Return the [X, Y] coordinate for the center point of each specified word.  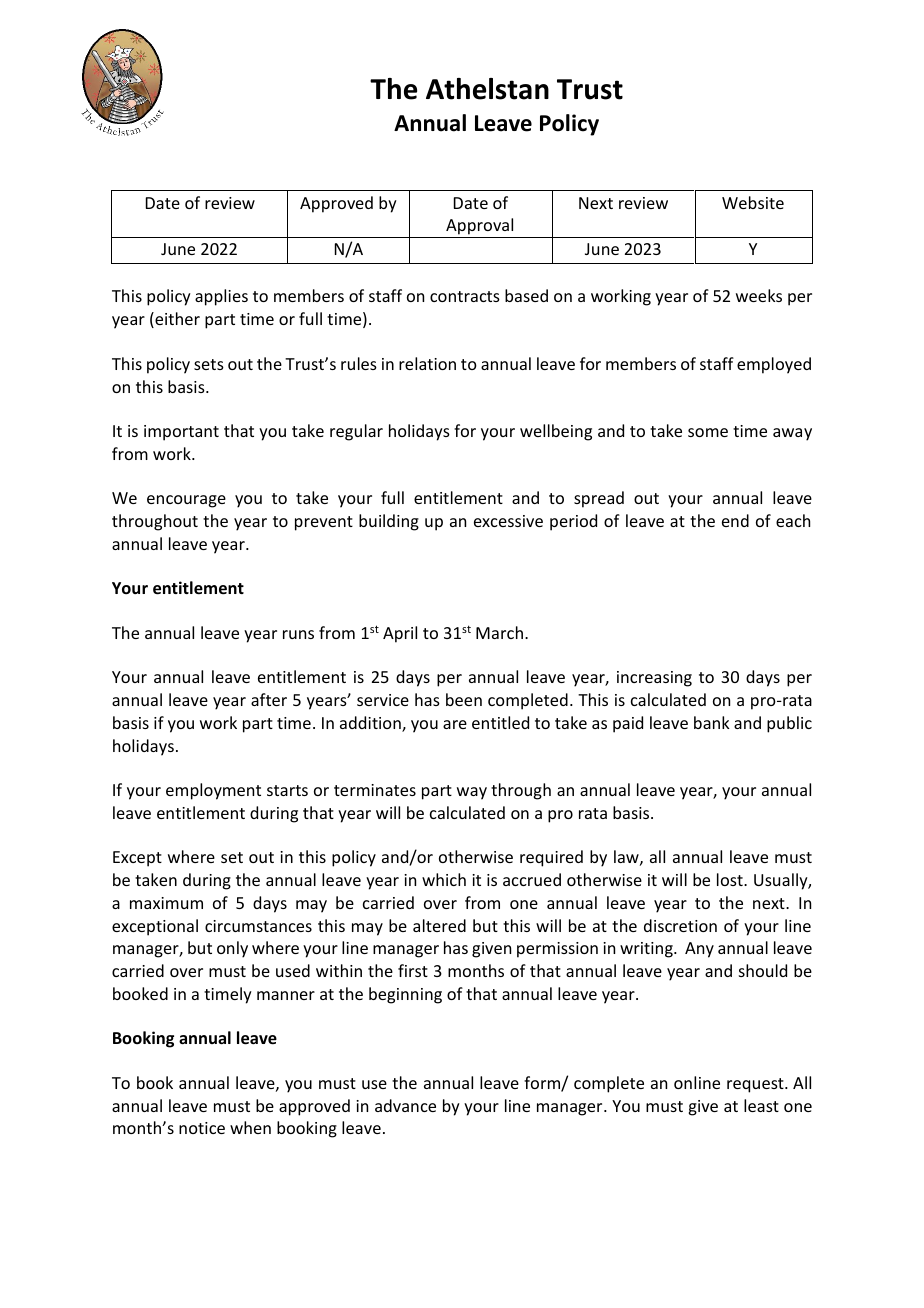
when [250, 1127]
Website [753, 202]
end [735, 520]
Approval [480, 228]
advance [405, 1105]
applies [221, 297]
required [551, 858]
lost [731, 879]
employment [213, 791]
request [756, 1085]
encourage [186, 501]
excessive [508, 521]
